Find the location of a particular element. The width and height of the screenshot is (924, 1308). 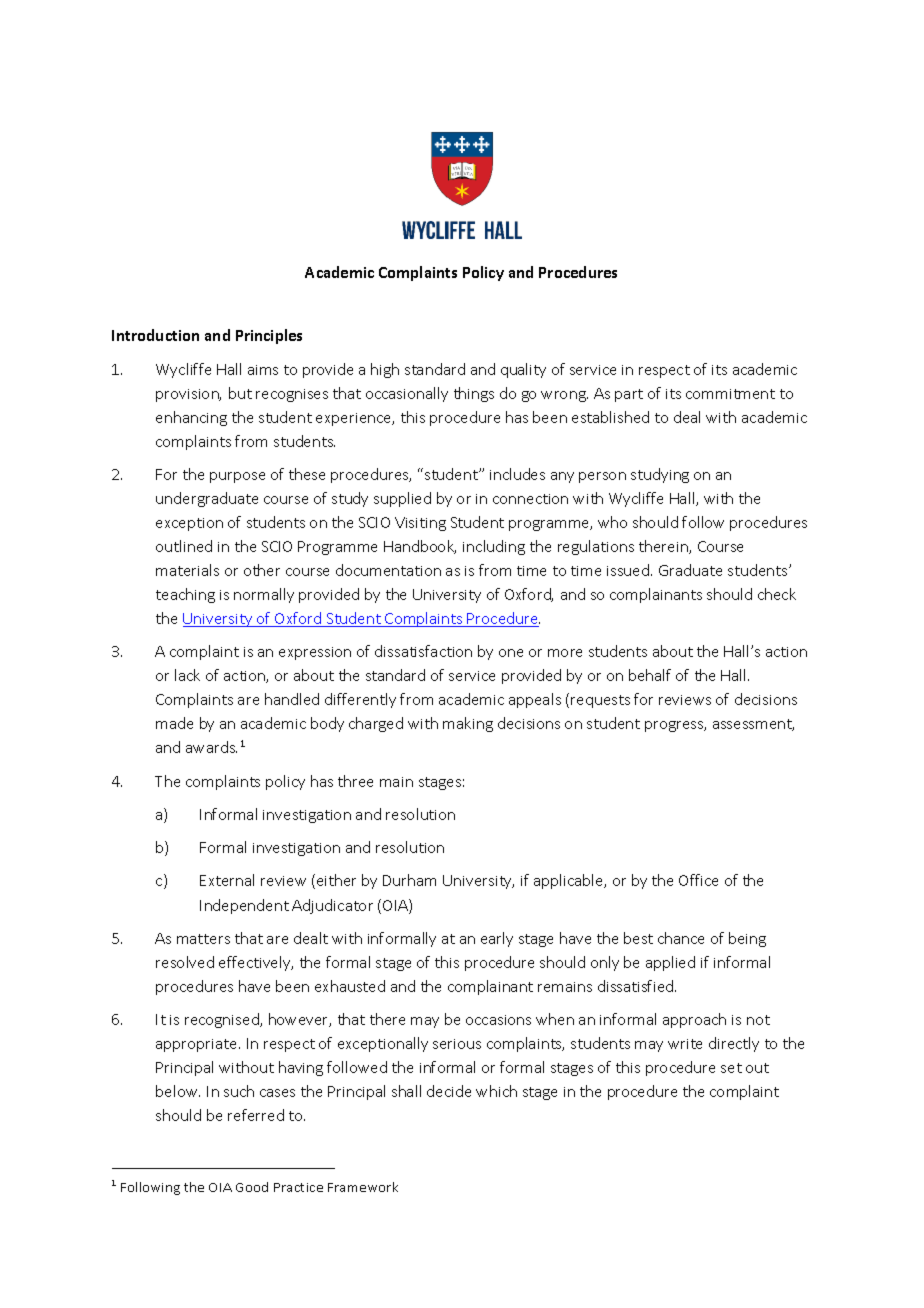

set is located at coordinates (731, 1068).
